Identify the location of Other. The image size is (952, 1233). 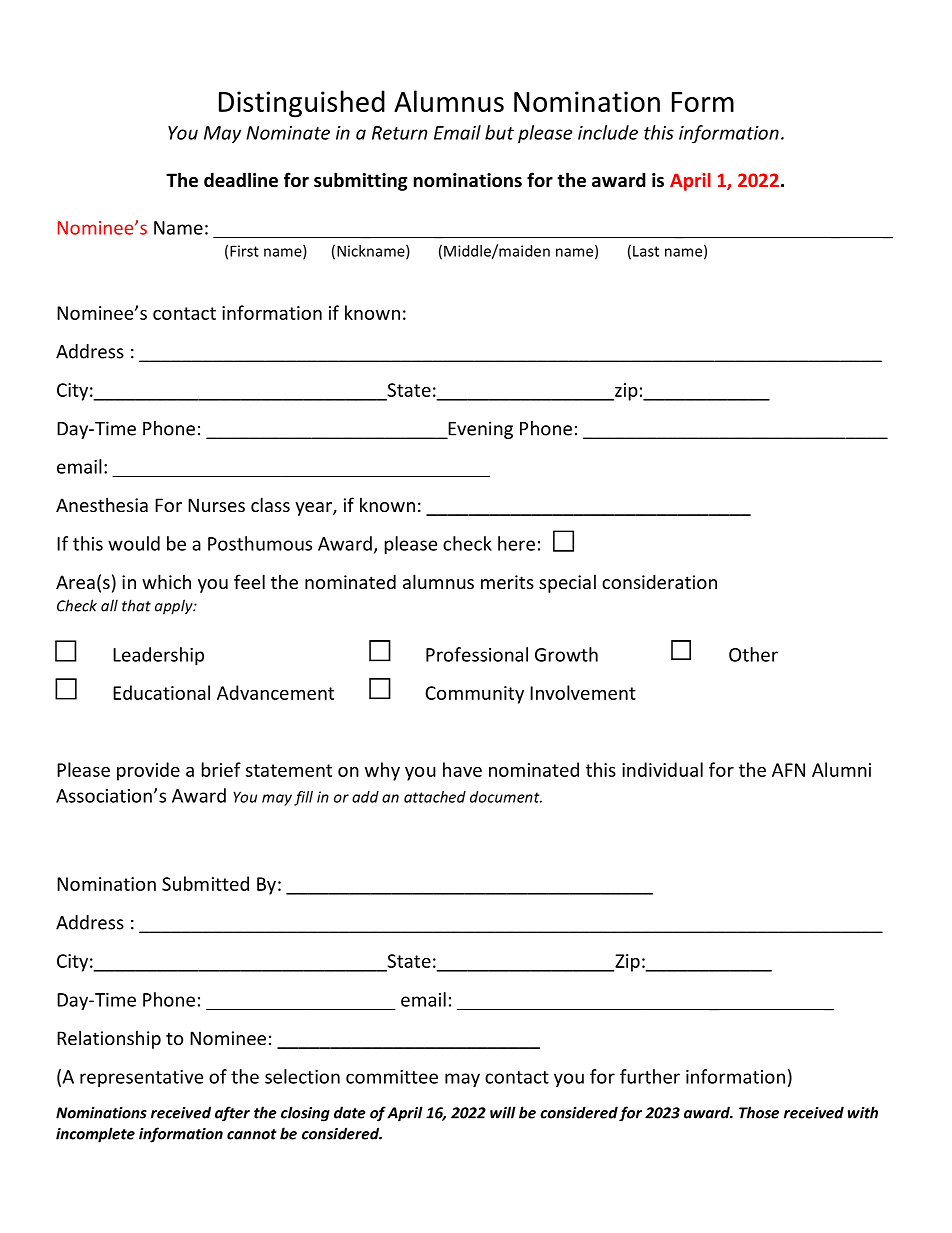
(753, 654).
